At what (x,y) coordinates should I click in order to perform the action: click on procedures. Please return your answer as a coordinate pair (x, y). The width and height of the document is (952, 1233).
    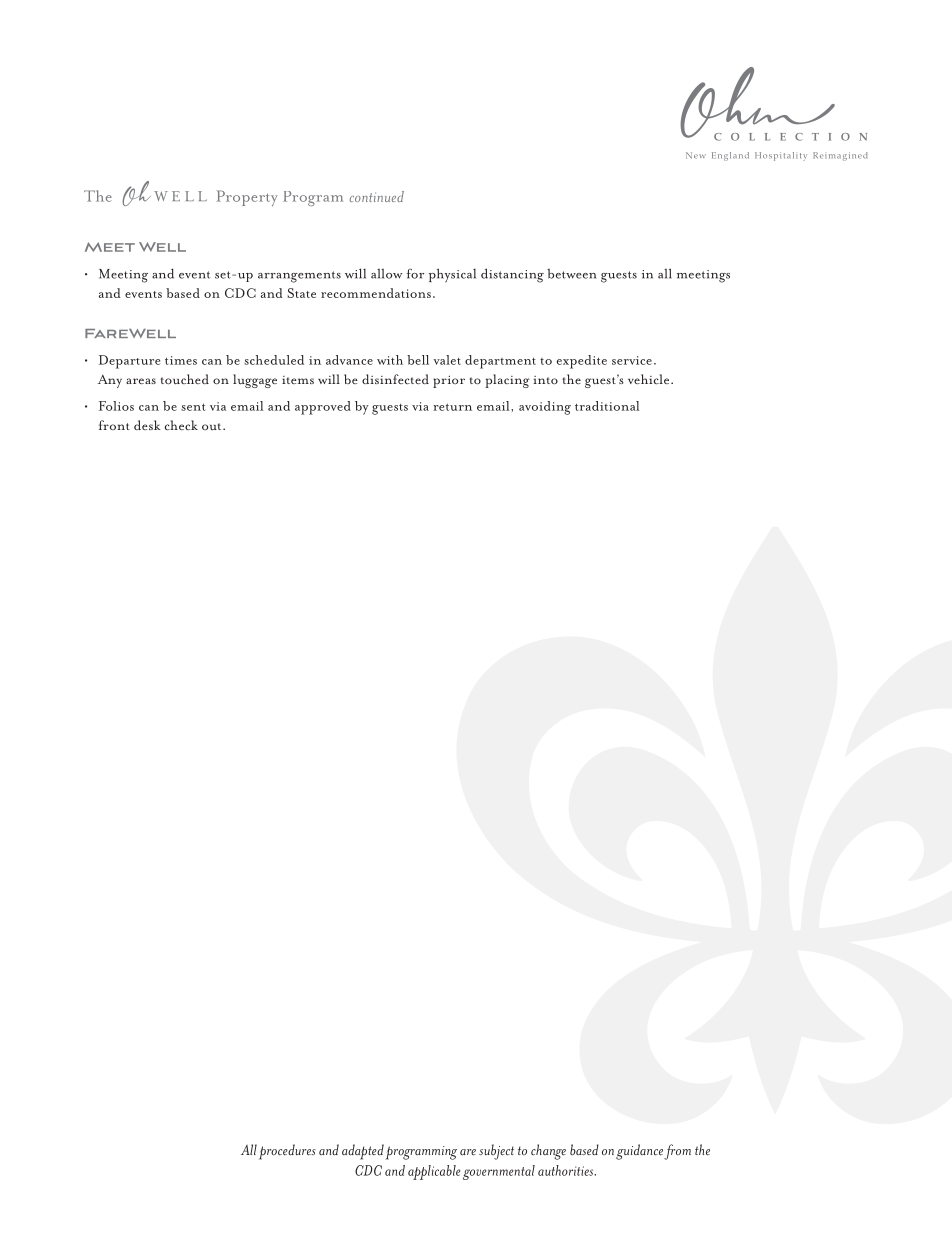
    Looking at the image, I should click on (287, 1152).
